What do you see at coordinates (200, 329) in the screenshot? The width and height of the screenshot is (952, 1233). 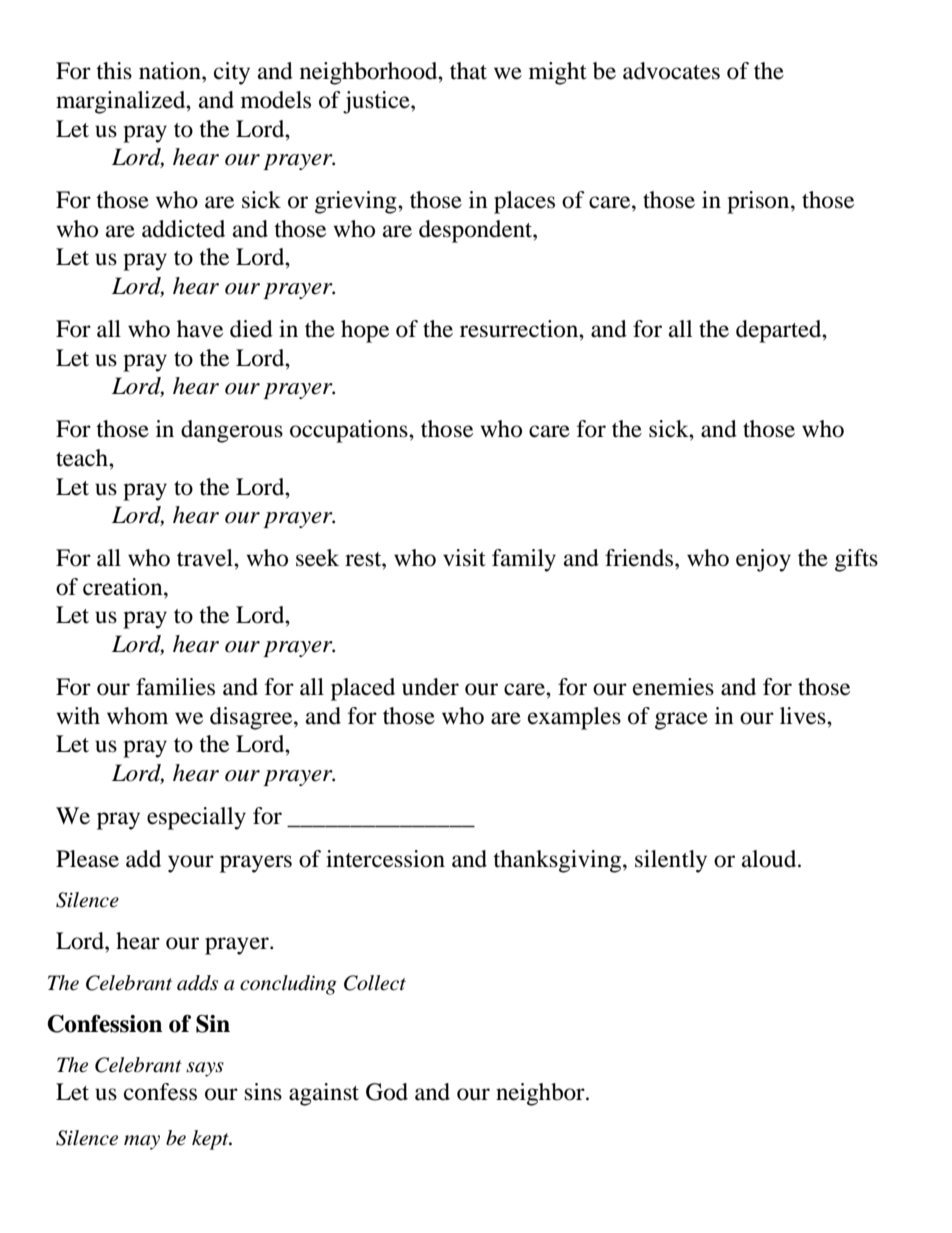 I see `have` at bounding box center [200, 329].
